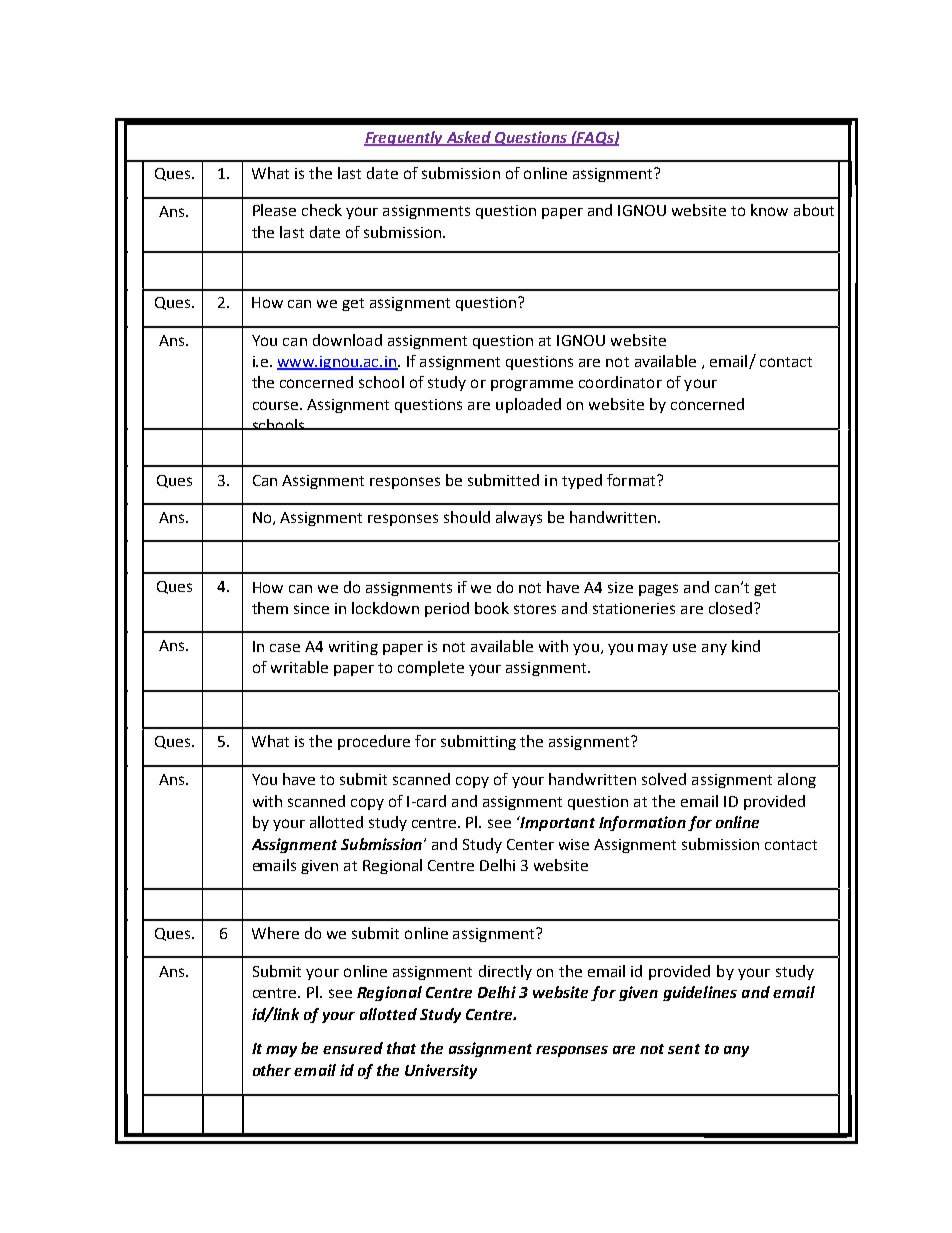 The height and width of the screenshot is (1233, 952). I want to click on check, so click(322, 210).
